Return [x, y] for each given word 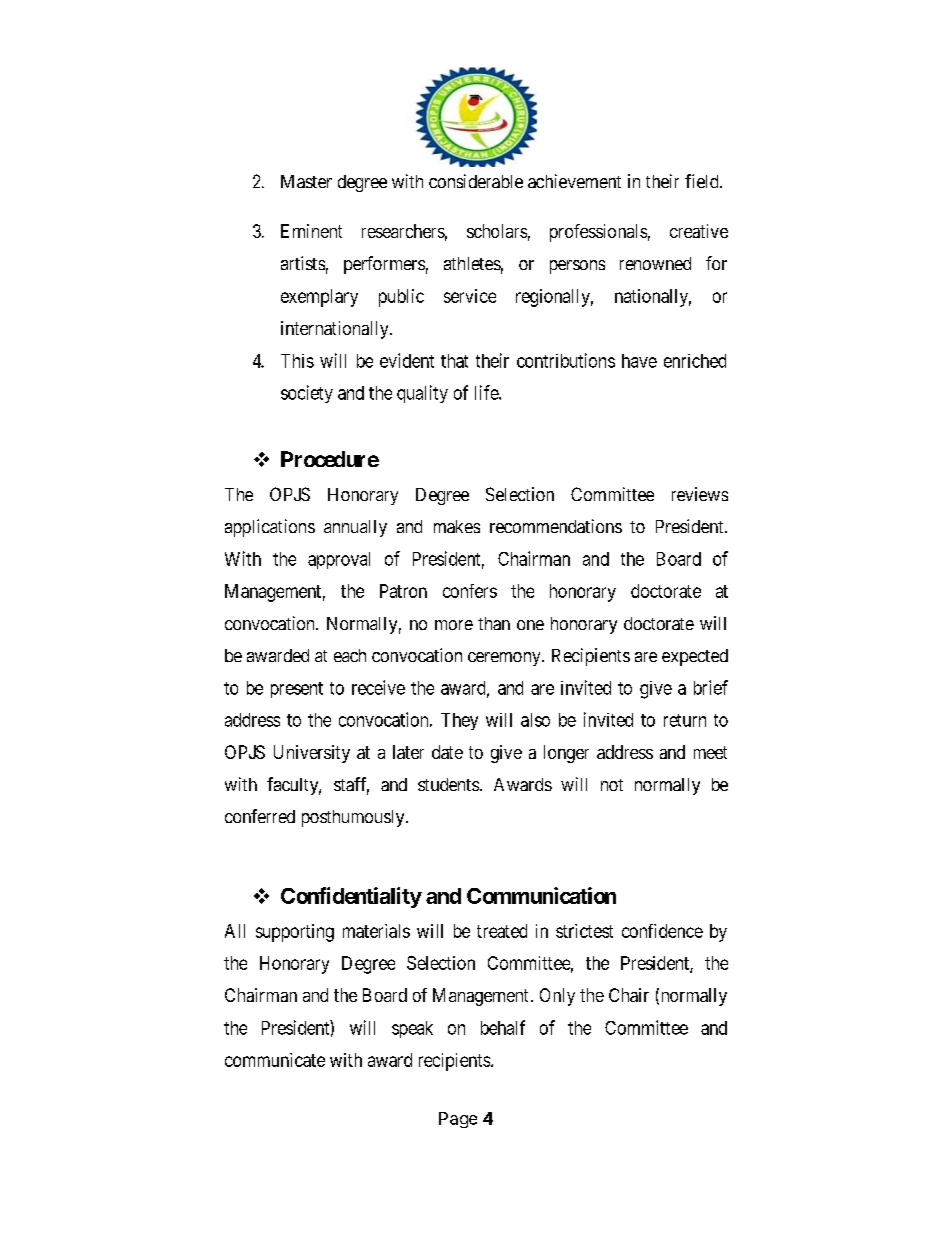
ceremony [505, 659]
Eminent [311, 231]
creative [699, 231]
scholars [497, 231]
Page [458, 1120]
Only [557, 997]
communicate [275, 1060]
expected [695, 657]
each [350, 655]
